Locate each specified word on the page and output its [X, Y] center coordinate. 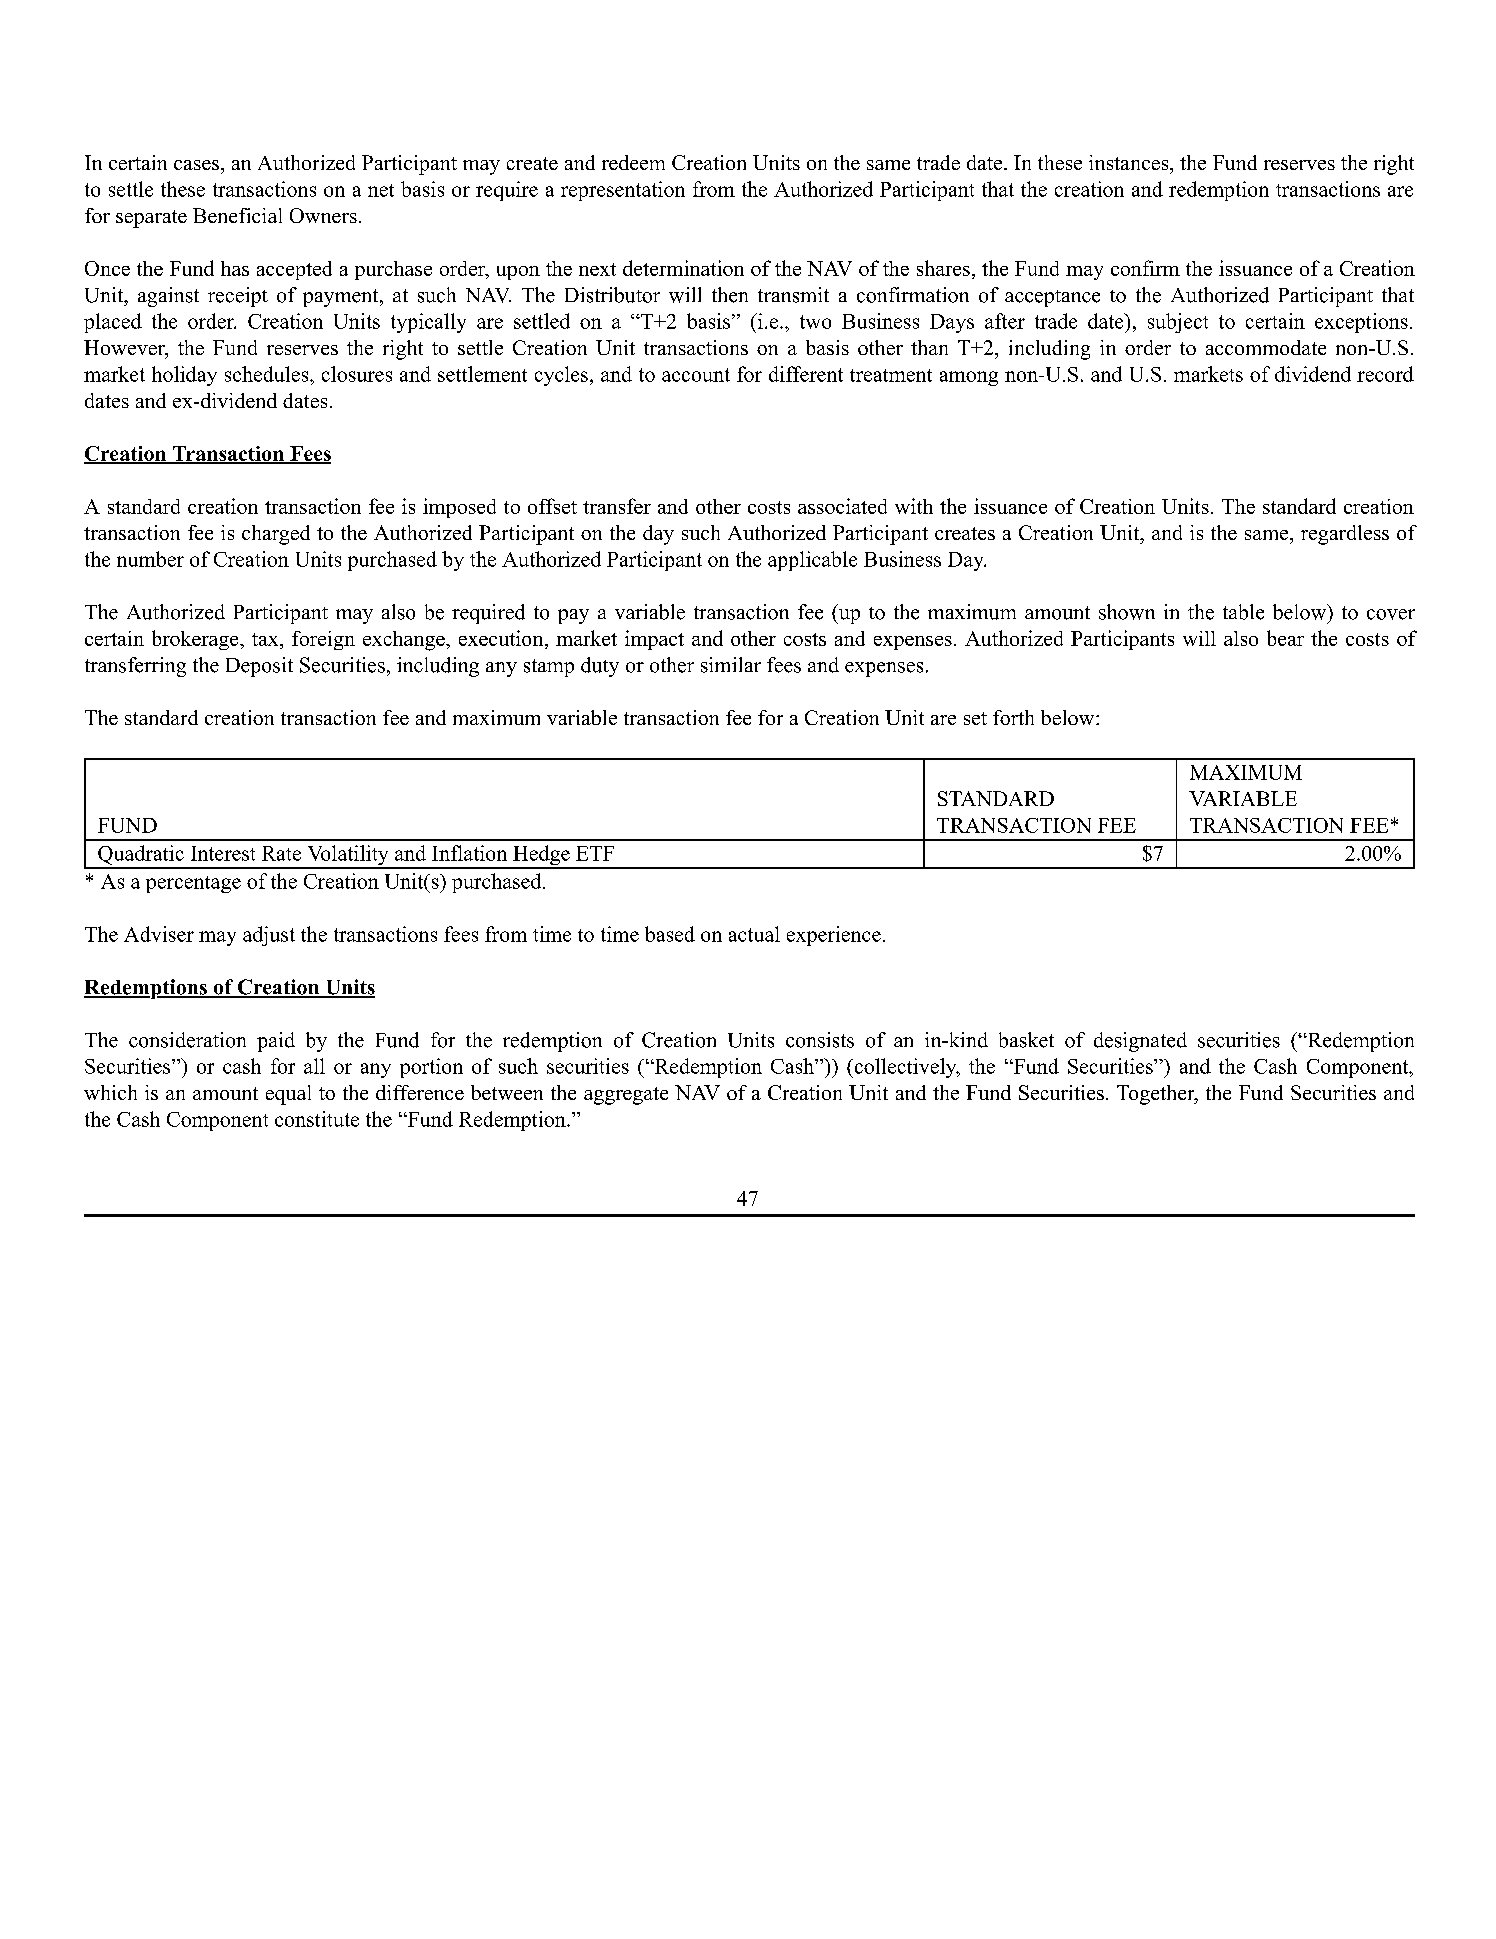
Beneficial [237, 215]
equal [288, 1095]
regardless [1345, 535]
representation [623, 191]
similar [731, 665]
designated [1140, 1042]
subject [1178, 323]
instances [1130, 162]
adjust [269, 936]
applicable [812, 561]
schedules [268, 374]
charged [276, 535]
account [696, 375]
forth [1013, 717]
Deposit [259, 667]
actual [754, 934]
